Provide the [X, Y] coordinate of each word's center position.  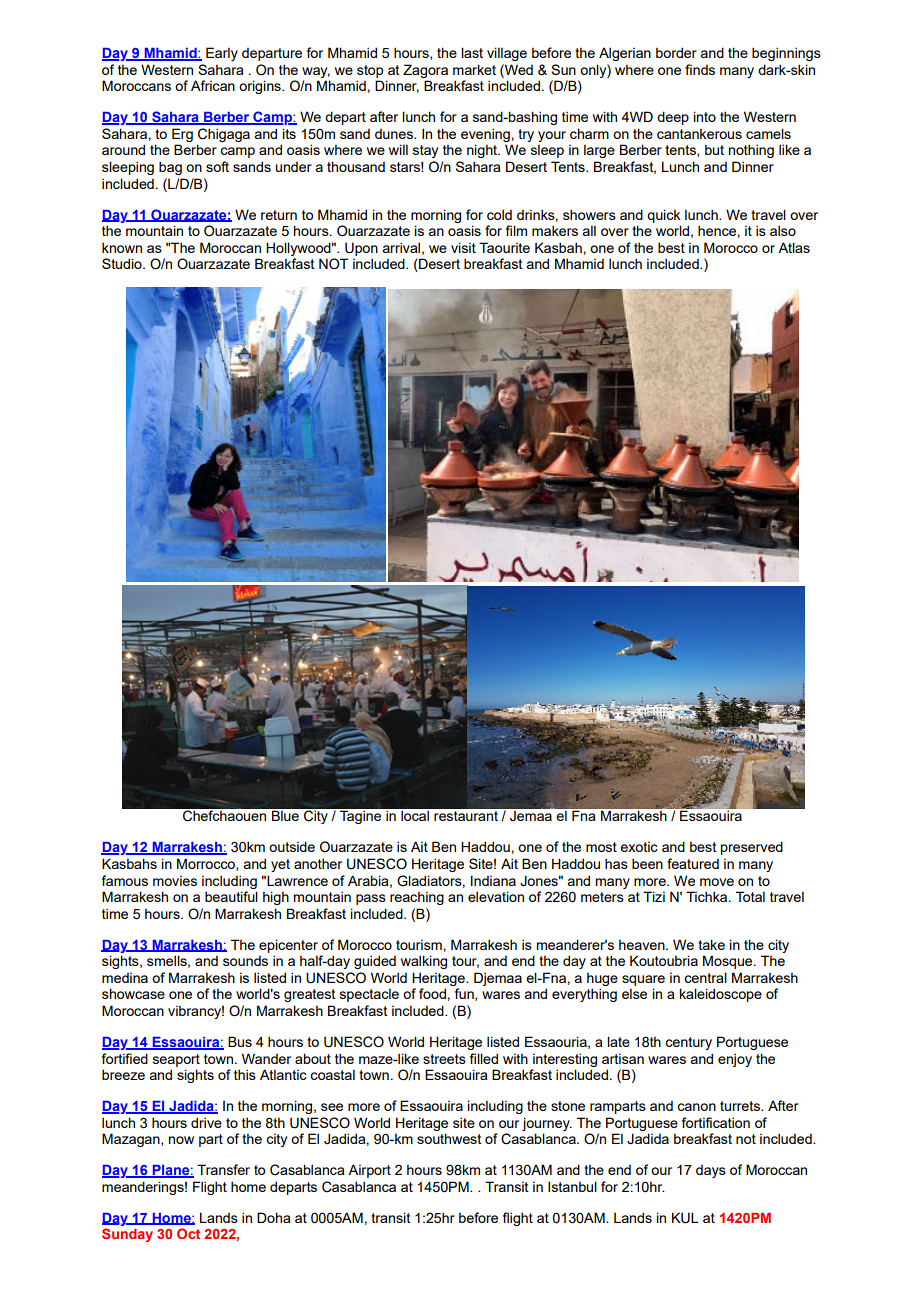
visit [463, 247]
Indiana [493, 880]
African [213, 85]
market [474, 69]
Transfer [223, 1169]
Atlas [794, 247]
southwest [449, 1138]
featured [693, 863]
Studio [123, 263]
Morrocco [207, 864]
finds [700, 69]
